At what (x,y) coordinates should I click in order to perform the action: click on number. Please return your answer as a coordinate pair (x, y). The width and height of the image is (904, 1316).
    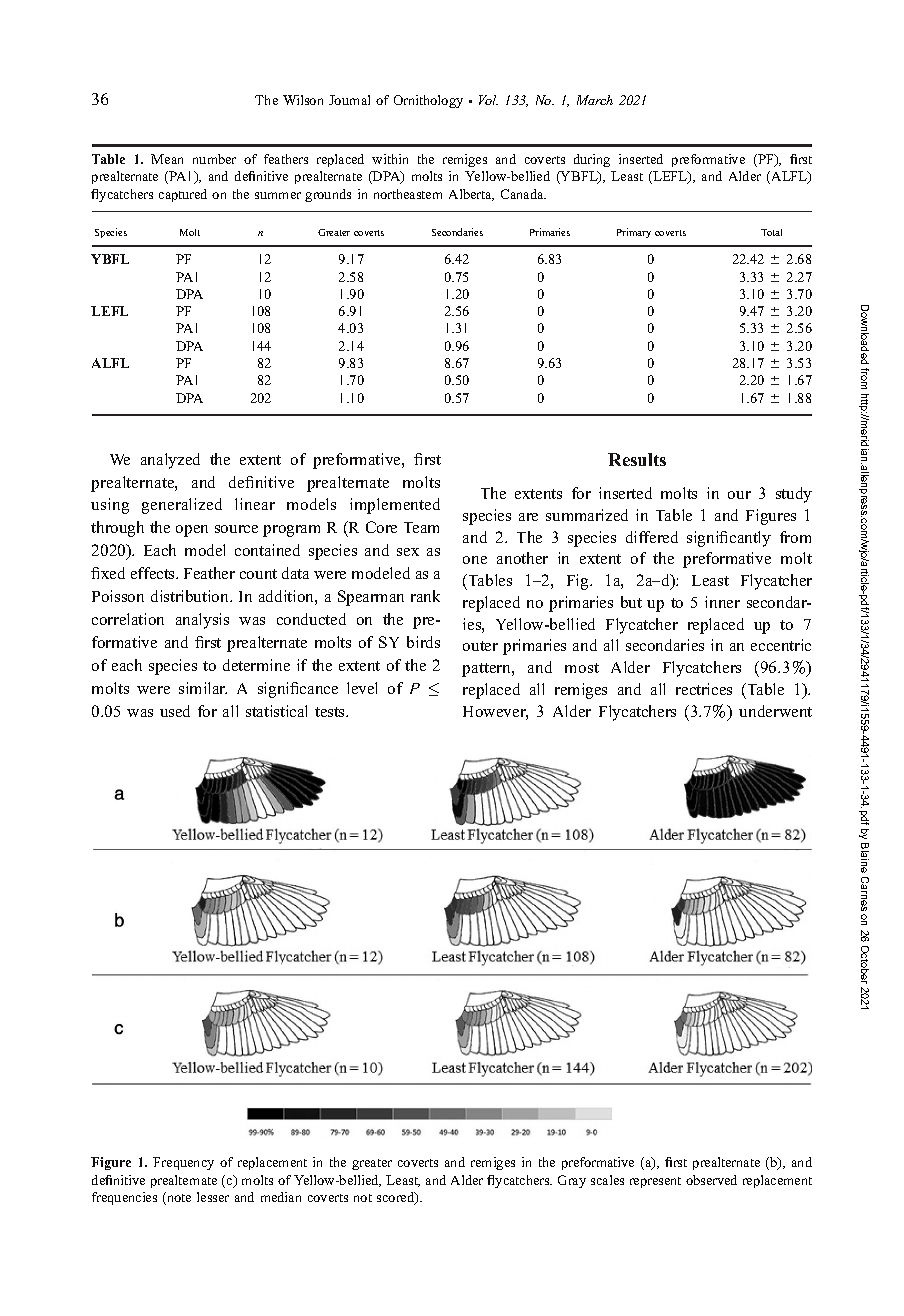
    Looking at the image, I should click on (214, 159).
